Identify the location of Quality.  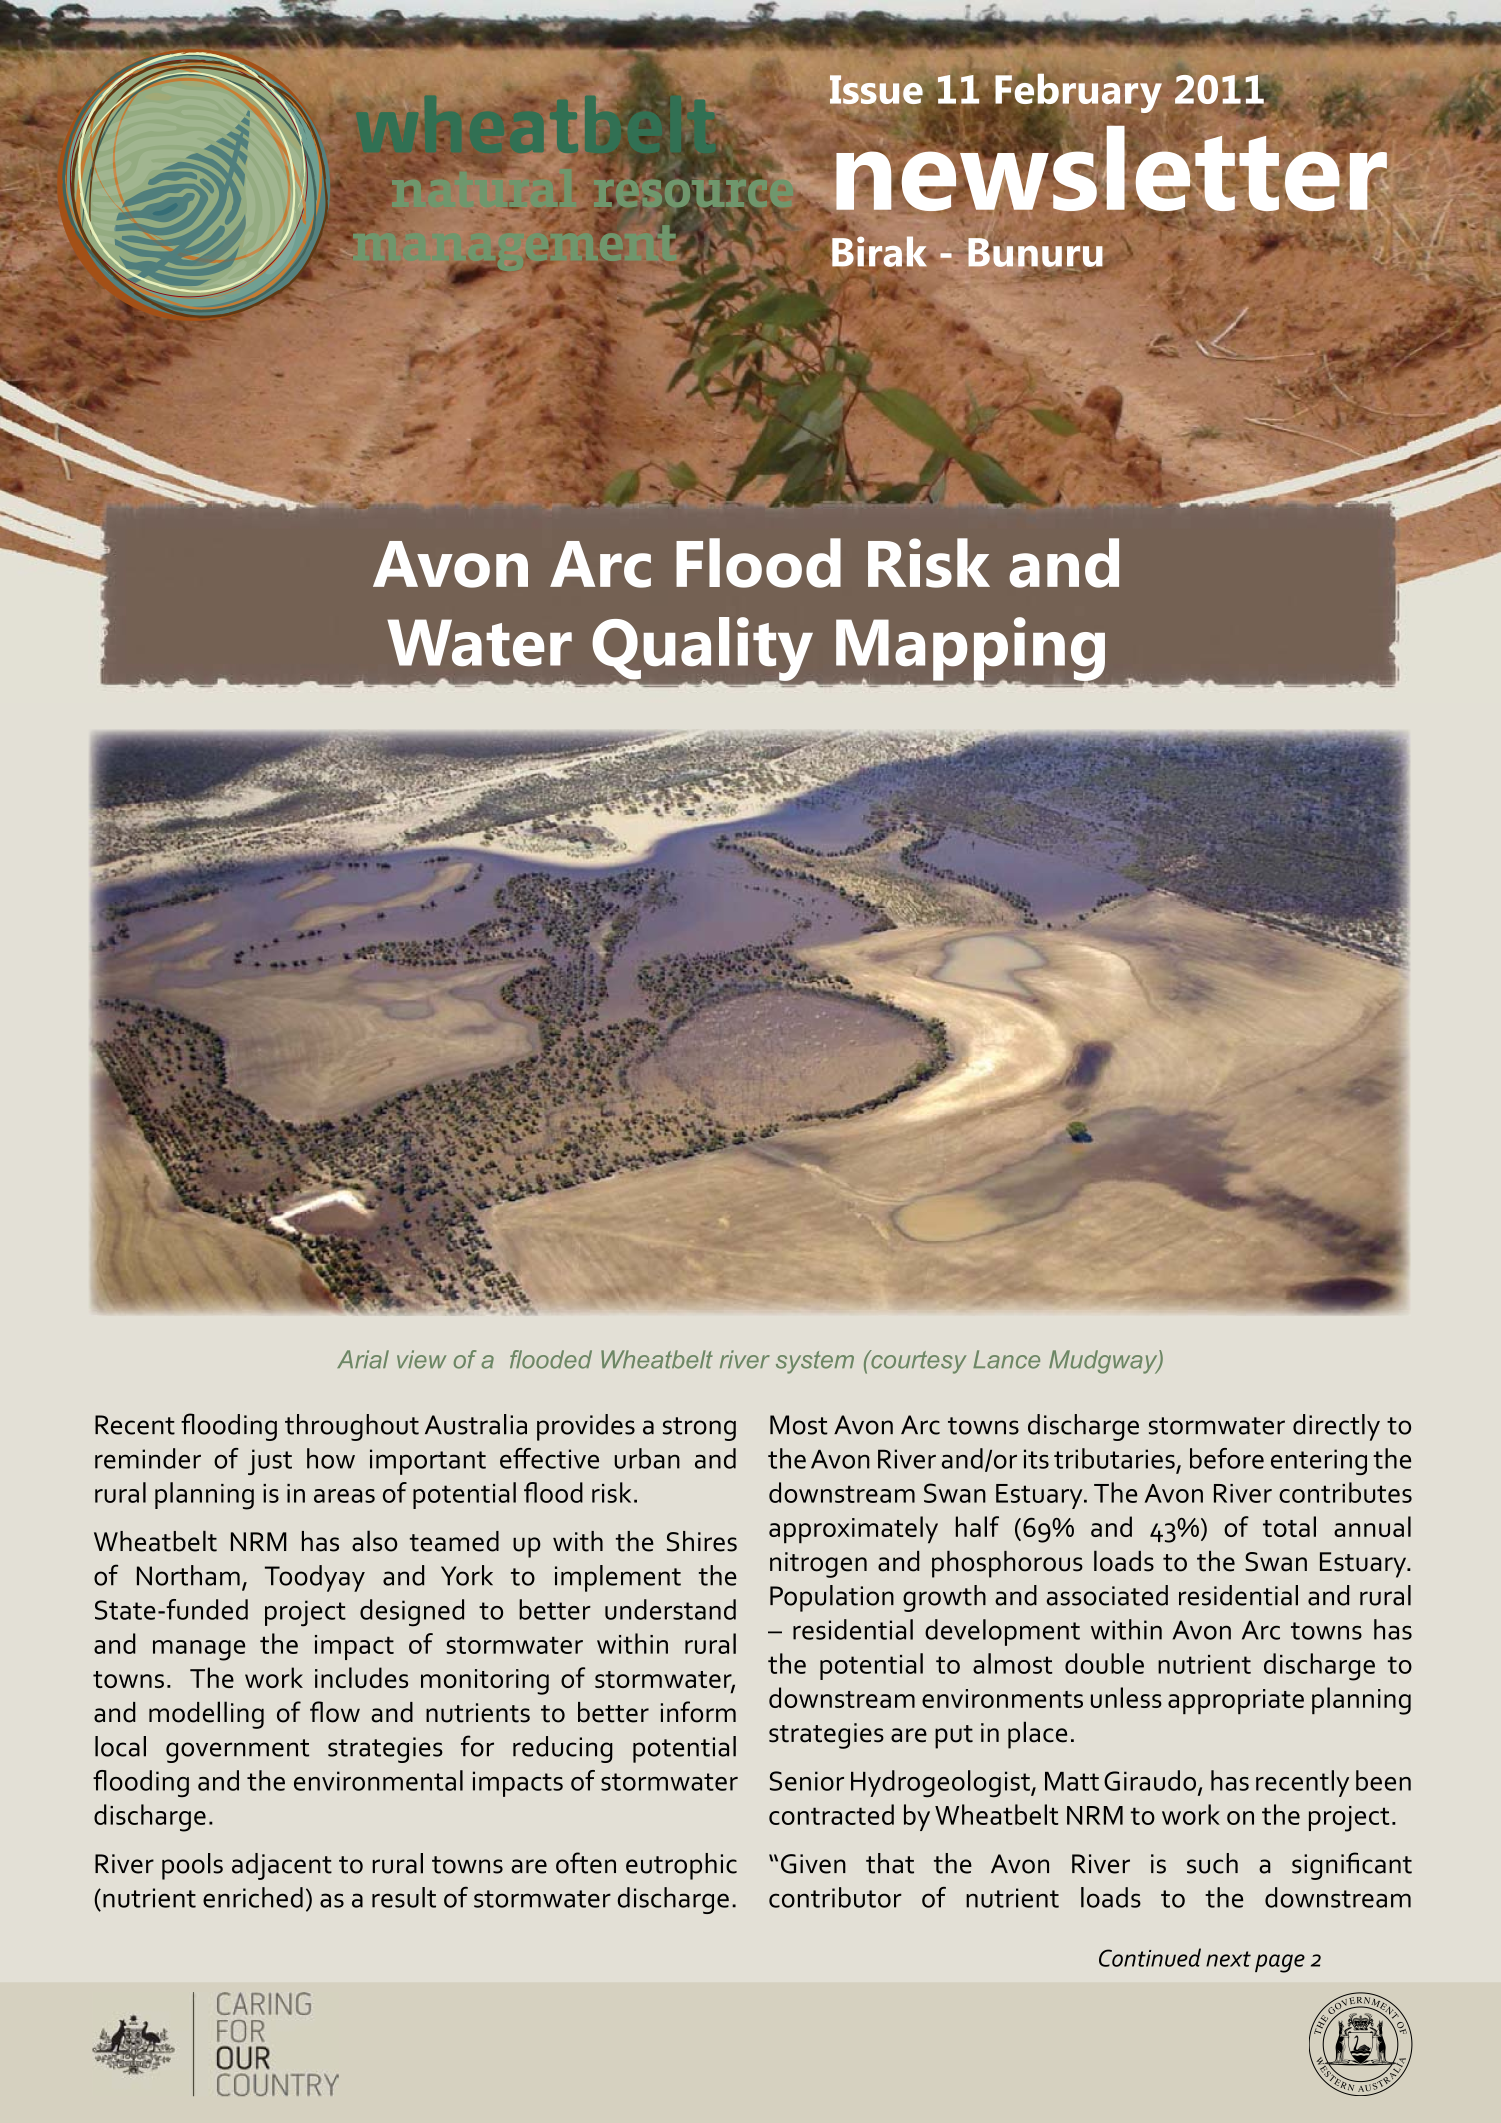
(704, 650).
